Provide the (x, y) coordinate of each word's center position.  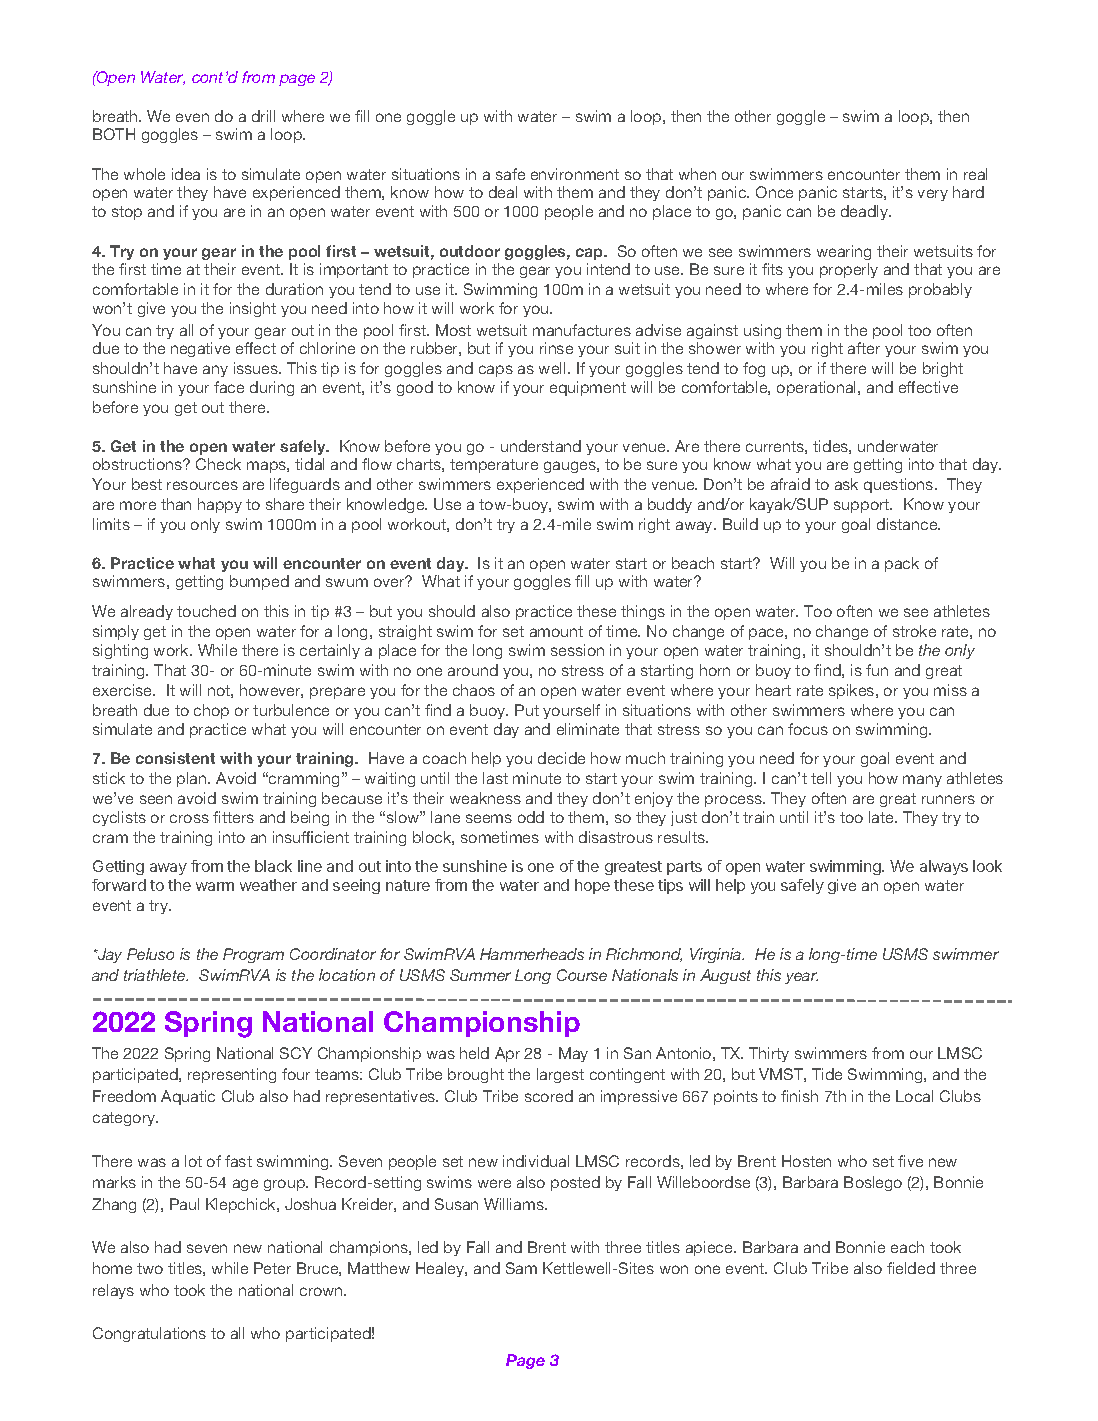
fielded (911, 1268)
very (933, 195)
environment (575, 174)
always (944, 867)
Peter (272, 1268)
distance (908, 524)
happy (220, 505)
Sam (521, 1268)
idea (186, 174)
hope (592, 886)
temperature (494, 466)
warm (215, 886)
